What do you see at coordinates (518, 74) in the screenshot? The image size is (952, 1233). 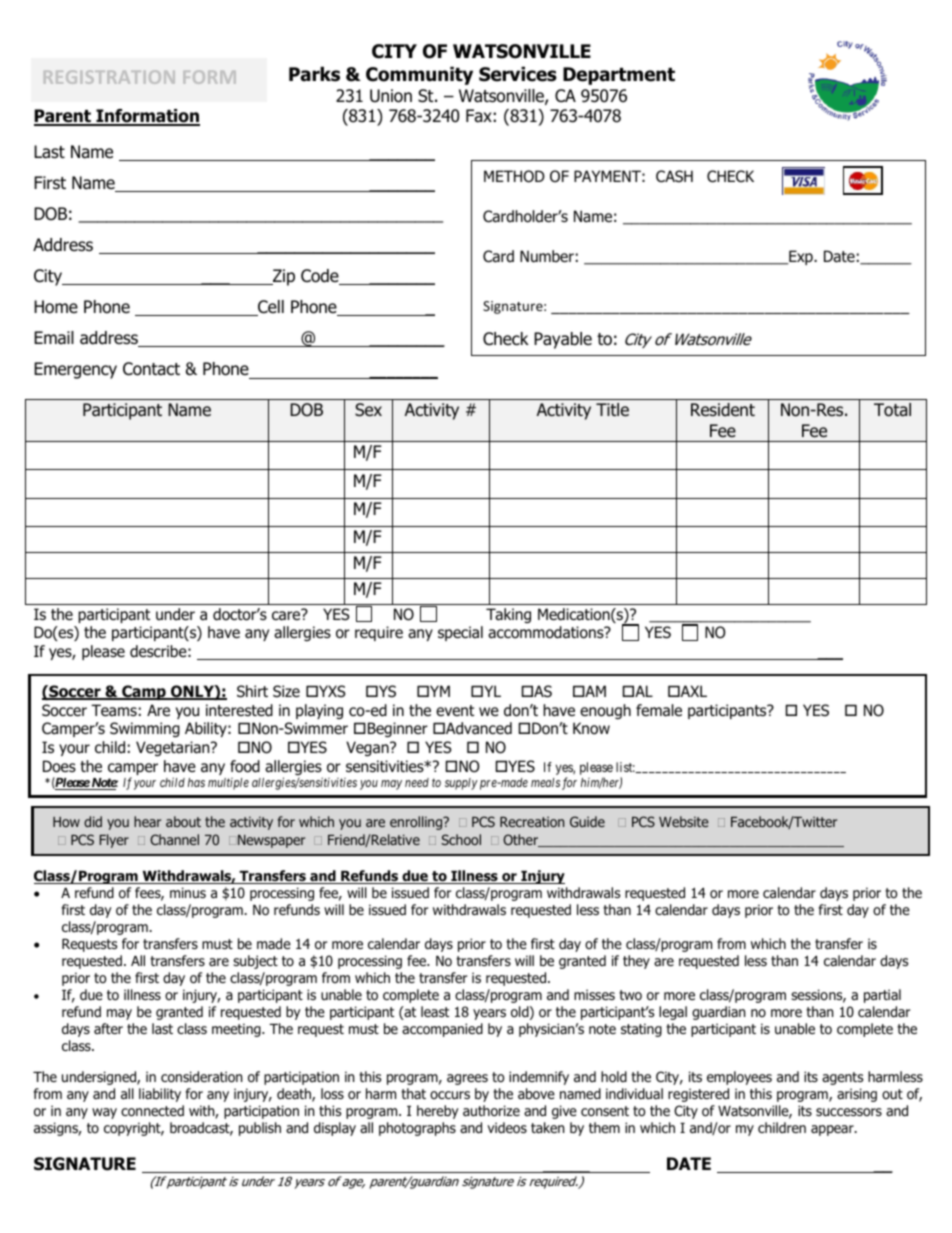 I see `Services` at bounding box center [518, 74].
